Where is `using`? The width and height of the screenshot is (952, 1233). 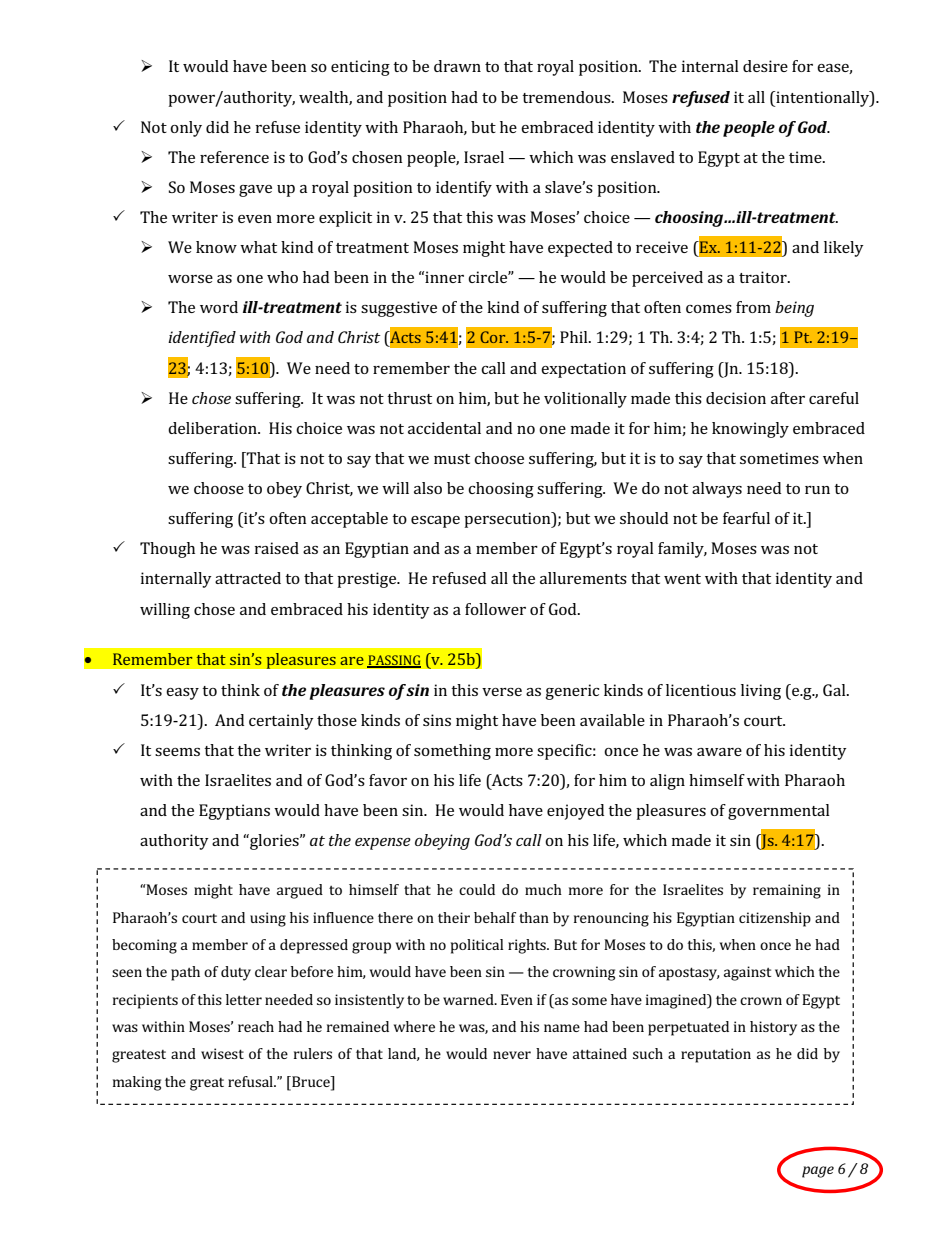
using is located at coordinates (268, 919).
